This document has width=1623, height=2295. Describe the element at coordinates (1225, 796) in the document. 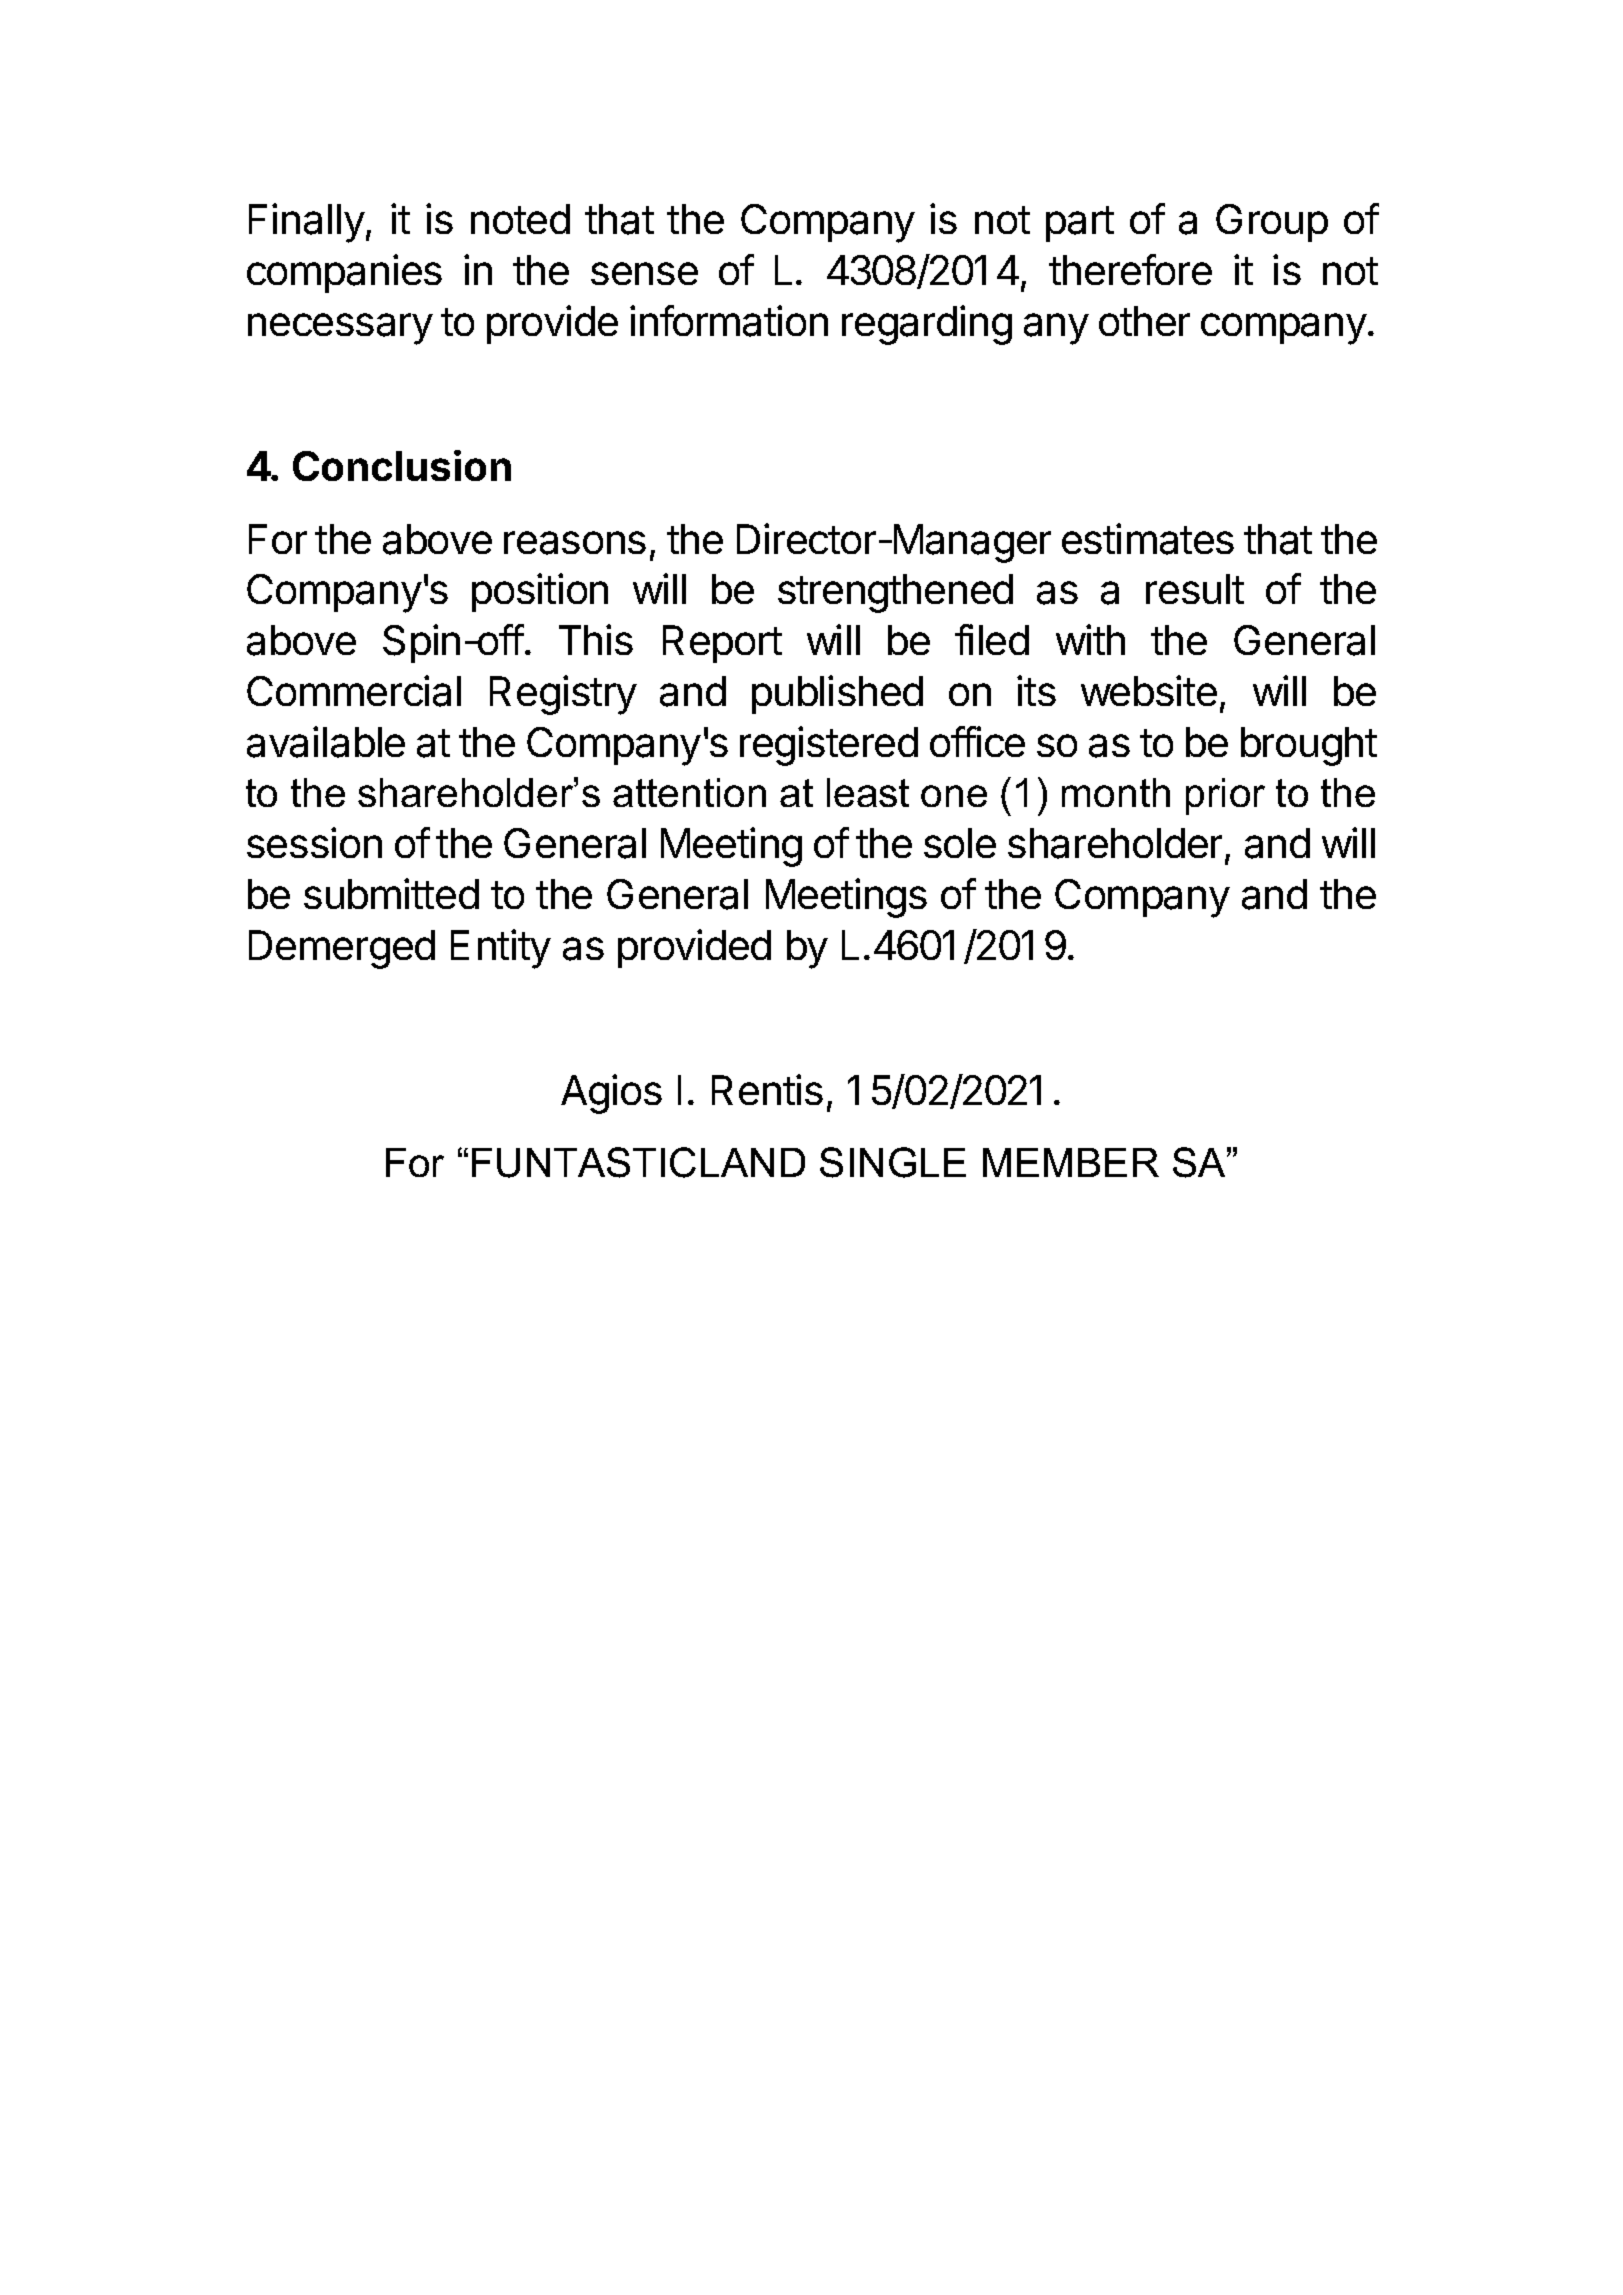

I see `prior` at that location.
